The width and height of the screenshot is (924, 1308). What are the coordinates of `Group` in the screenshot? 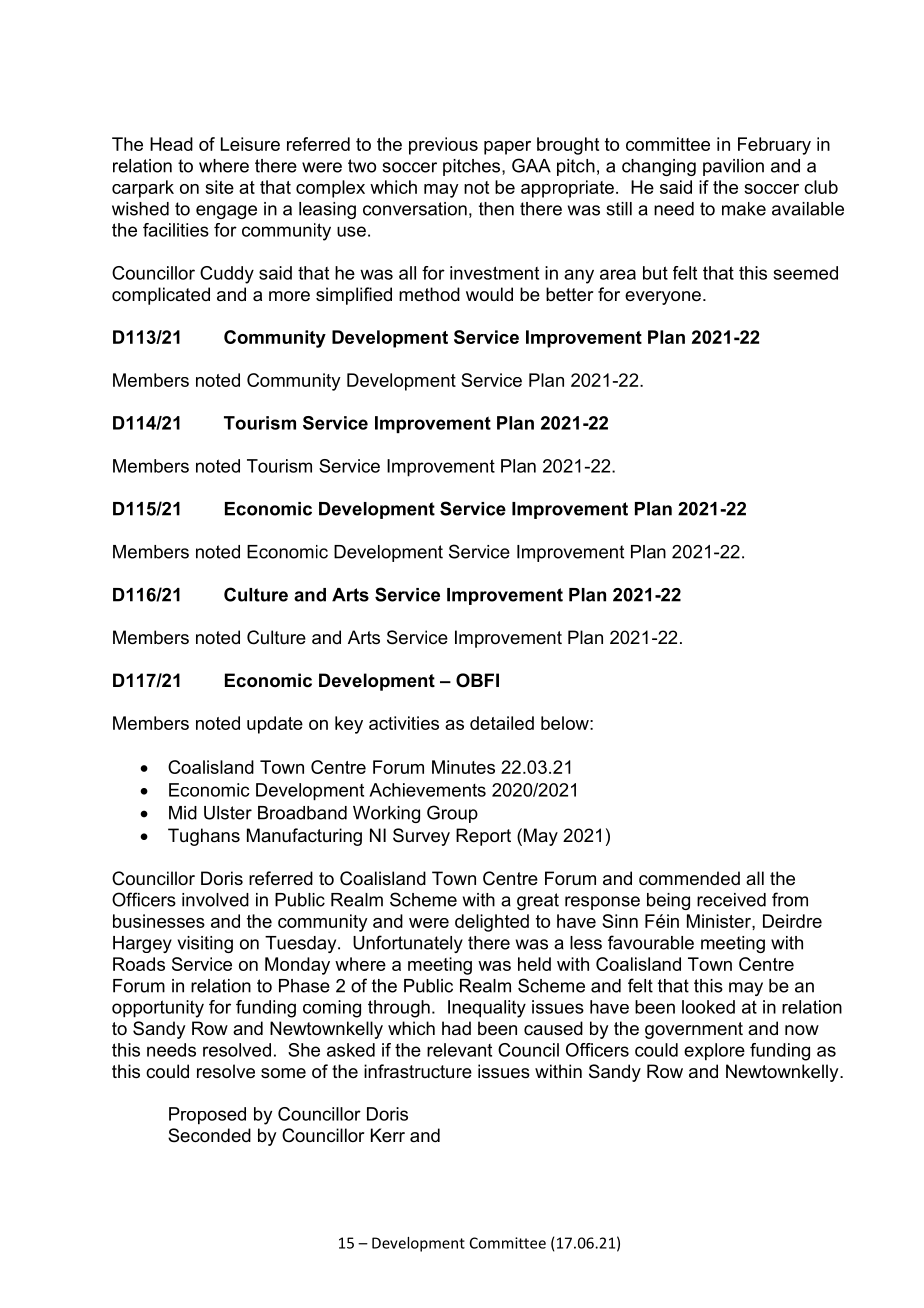 It's located at (452, 814).
